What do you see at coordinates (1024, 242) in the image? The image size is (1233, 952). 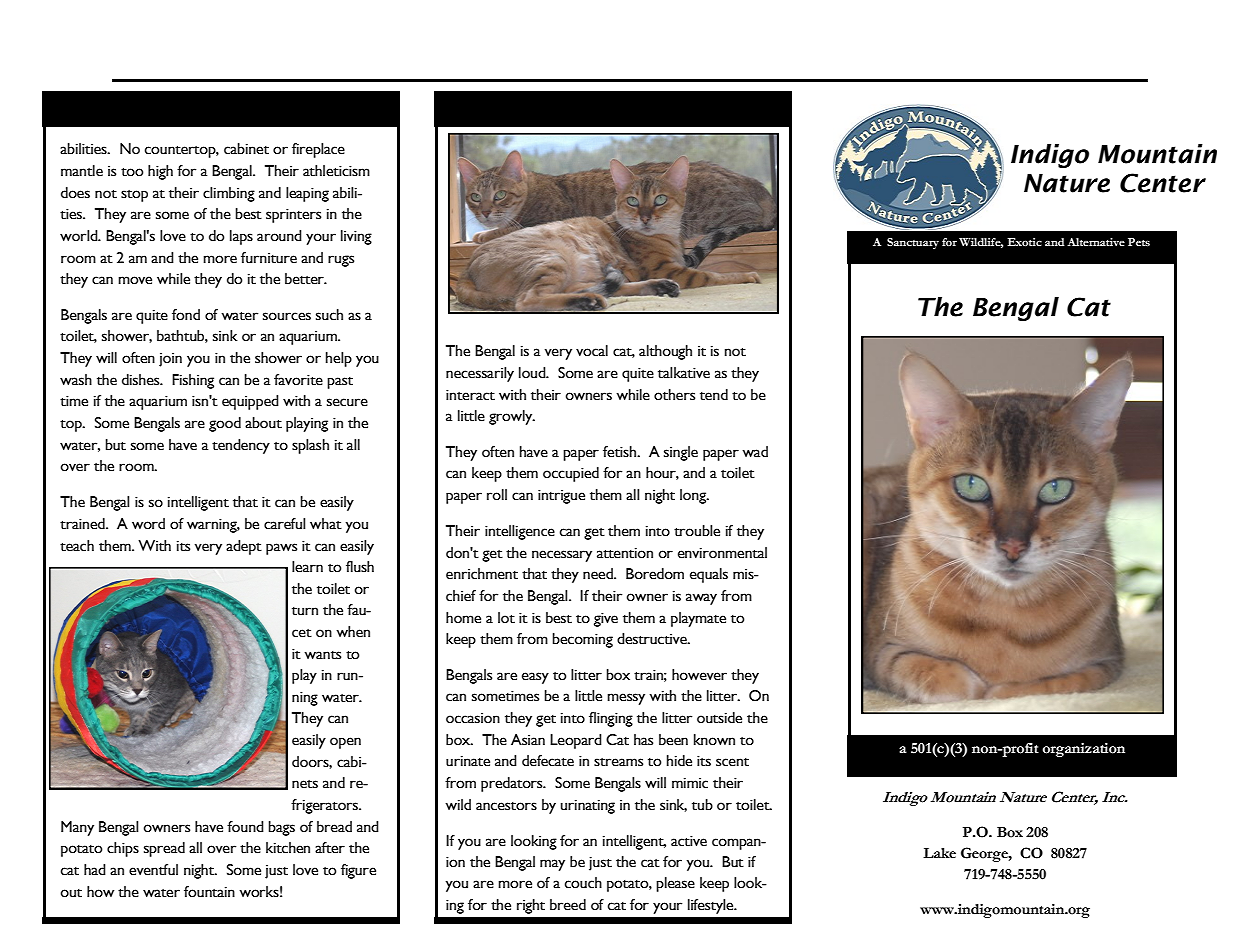 I see `Exotic` at bounding box center [1024, 242].
